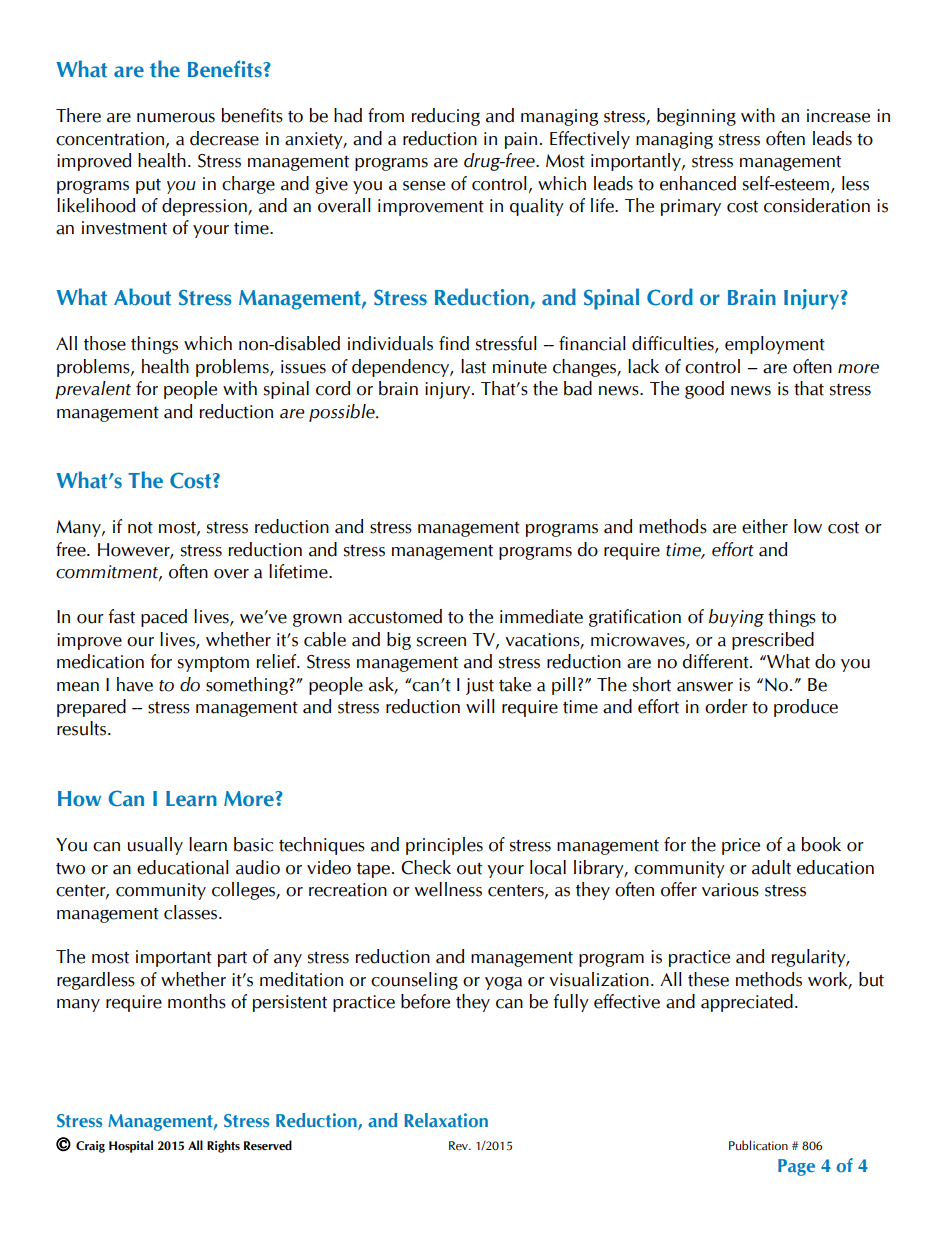 The width and height of the screenshot is (952, 1233). What do you see at coordinates (176, 118) in the screenshot?
I see `numerous` at bounding box center [176, 118].
